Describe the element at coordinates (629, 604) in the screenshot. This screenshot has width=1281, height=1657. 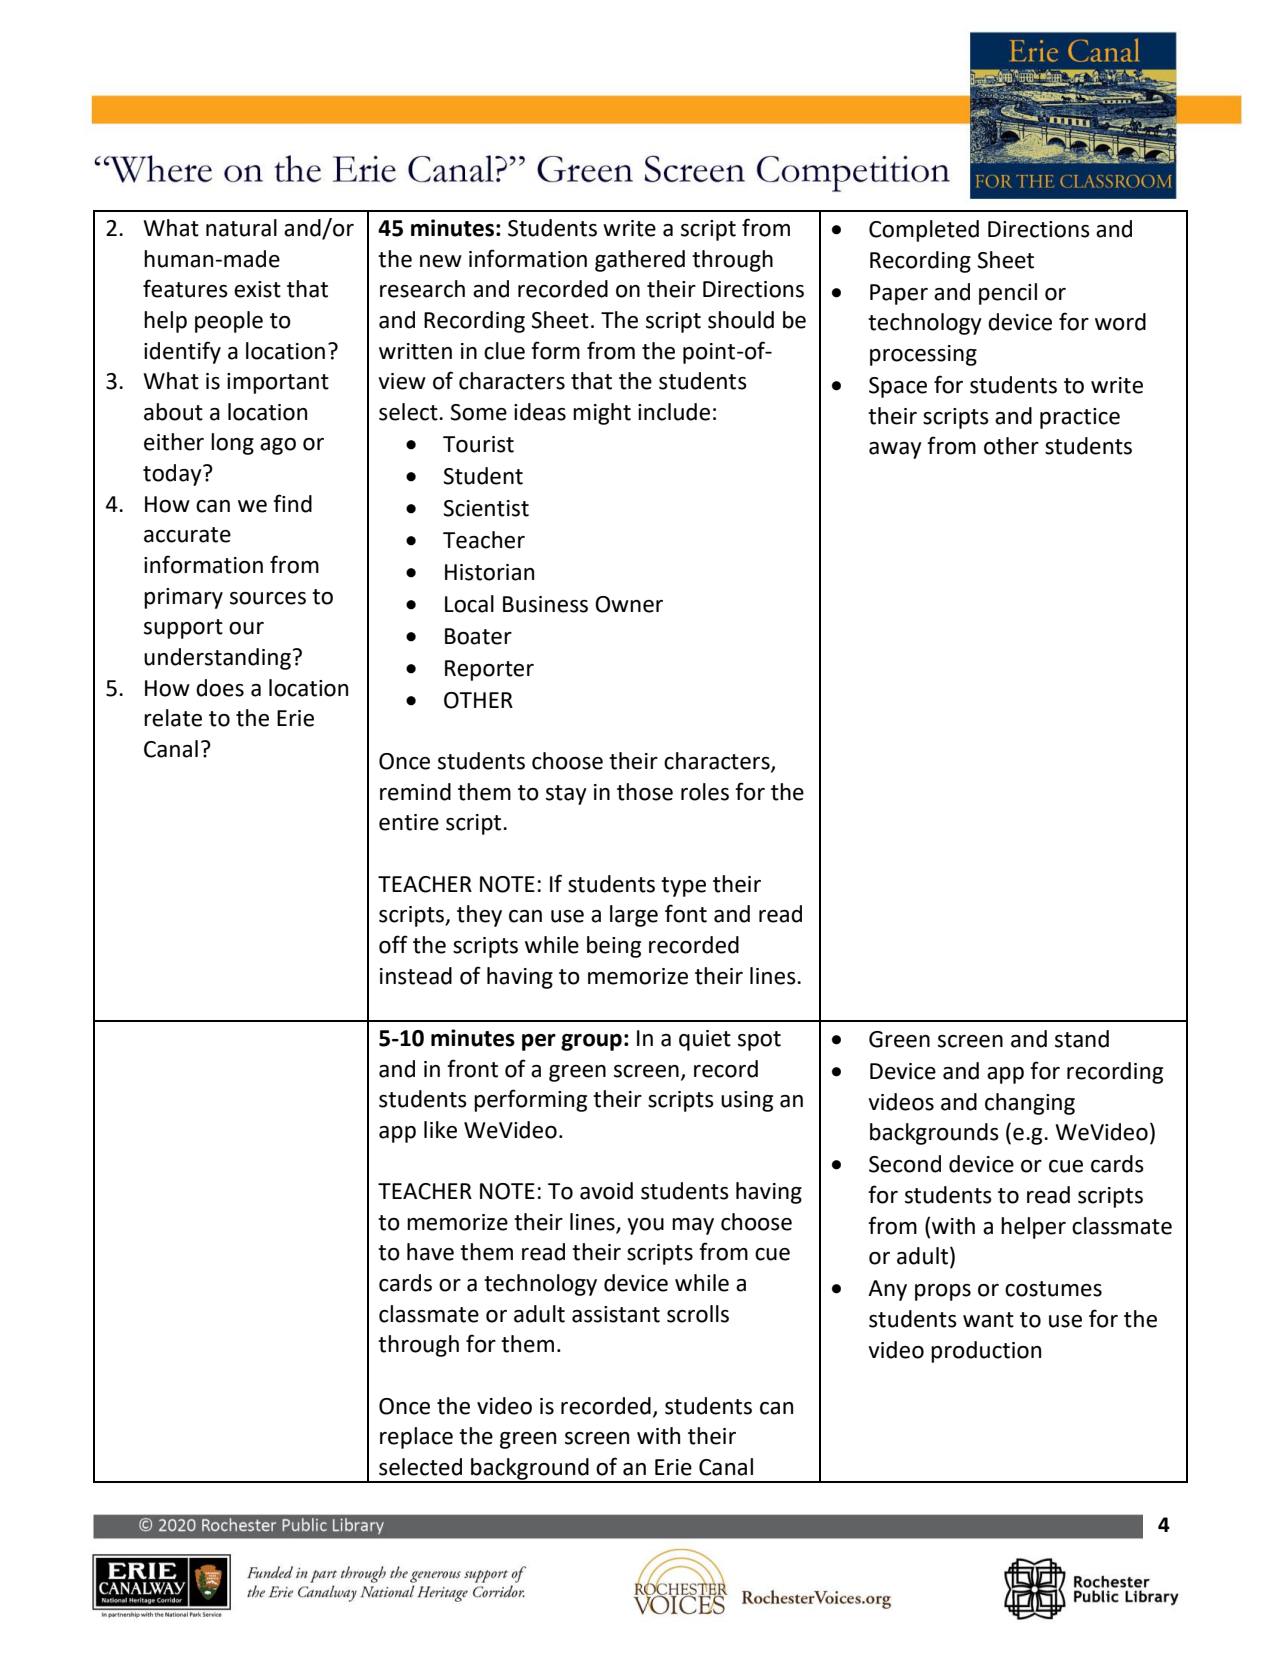
I see `Owner` at that location.
